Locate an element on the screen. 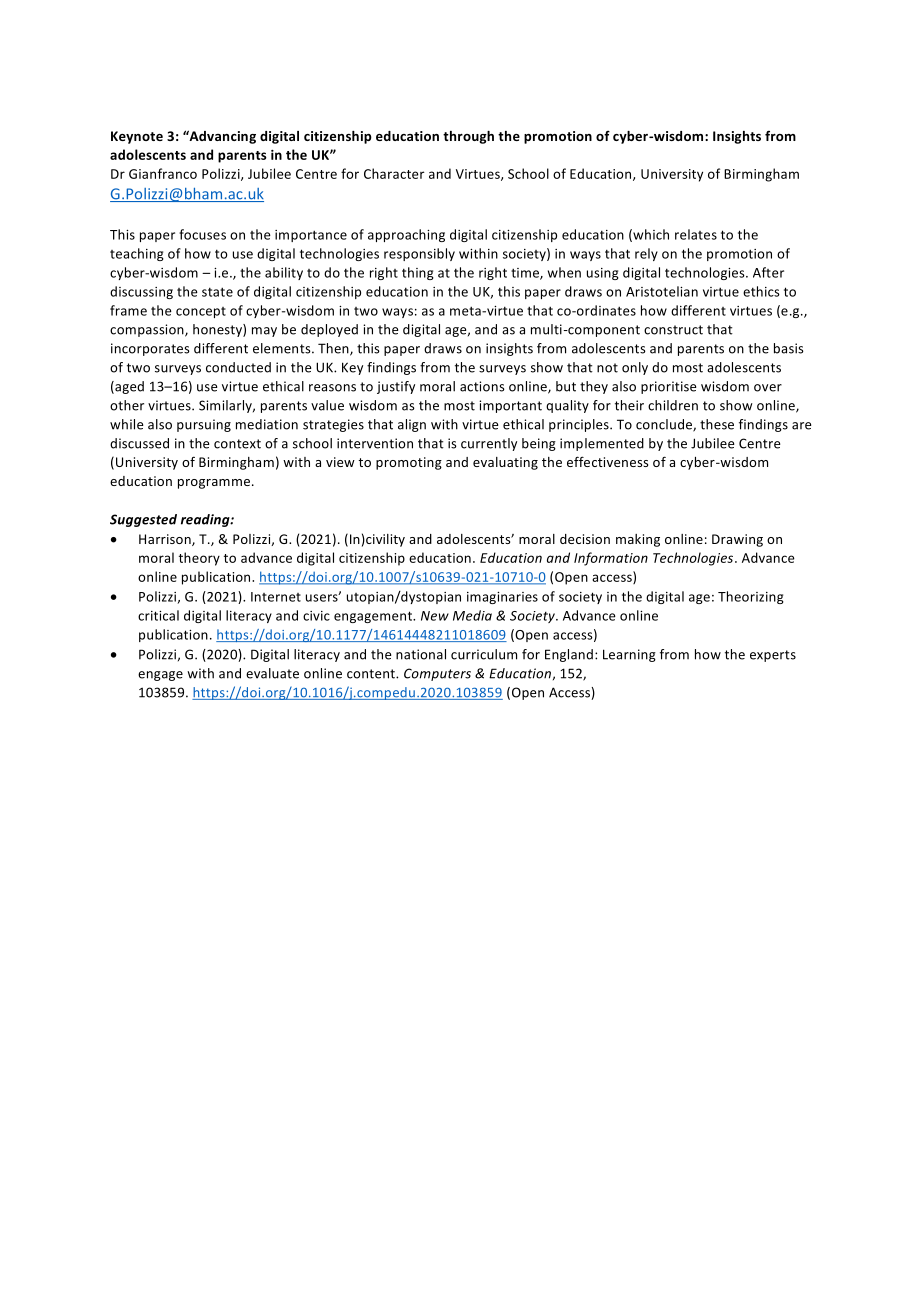  evaluate is located at coordinates (272, 673).
